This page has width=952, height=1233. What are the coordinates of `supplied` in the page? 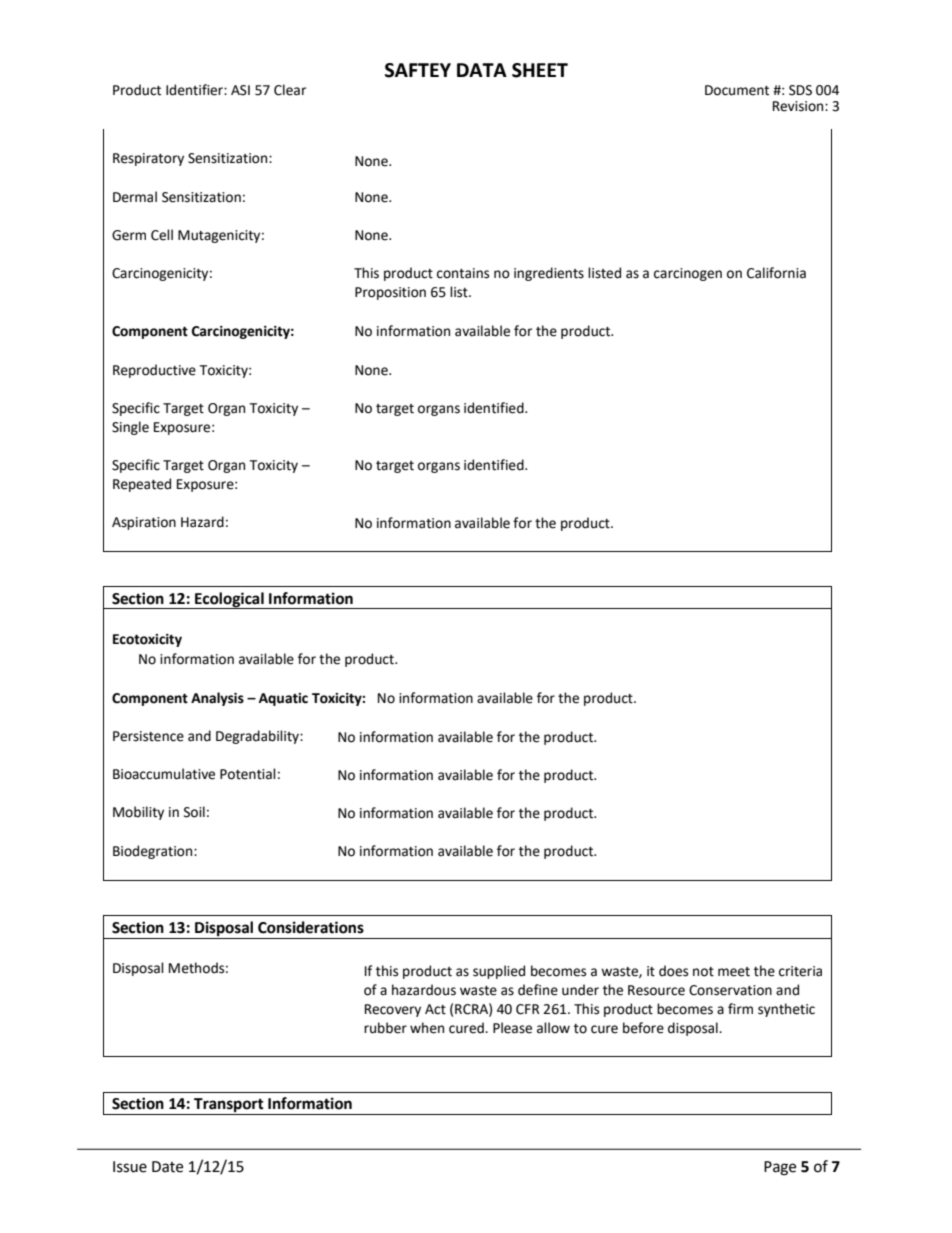 It's located at (499, 972).
